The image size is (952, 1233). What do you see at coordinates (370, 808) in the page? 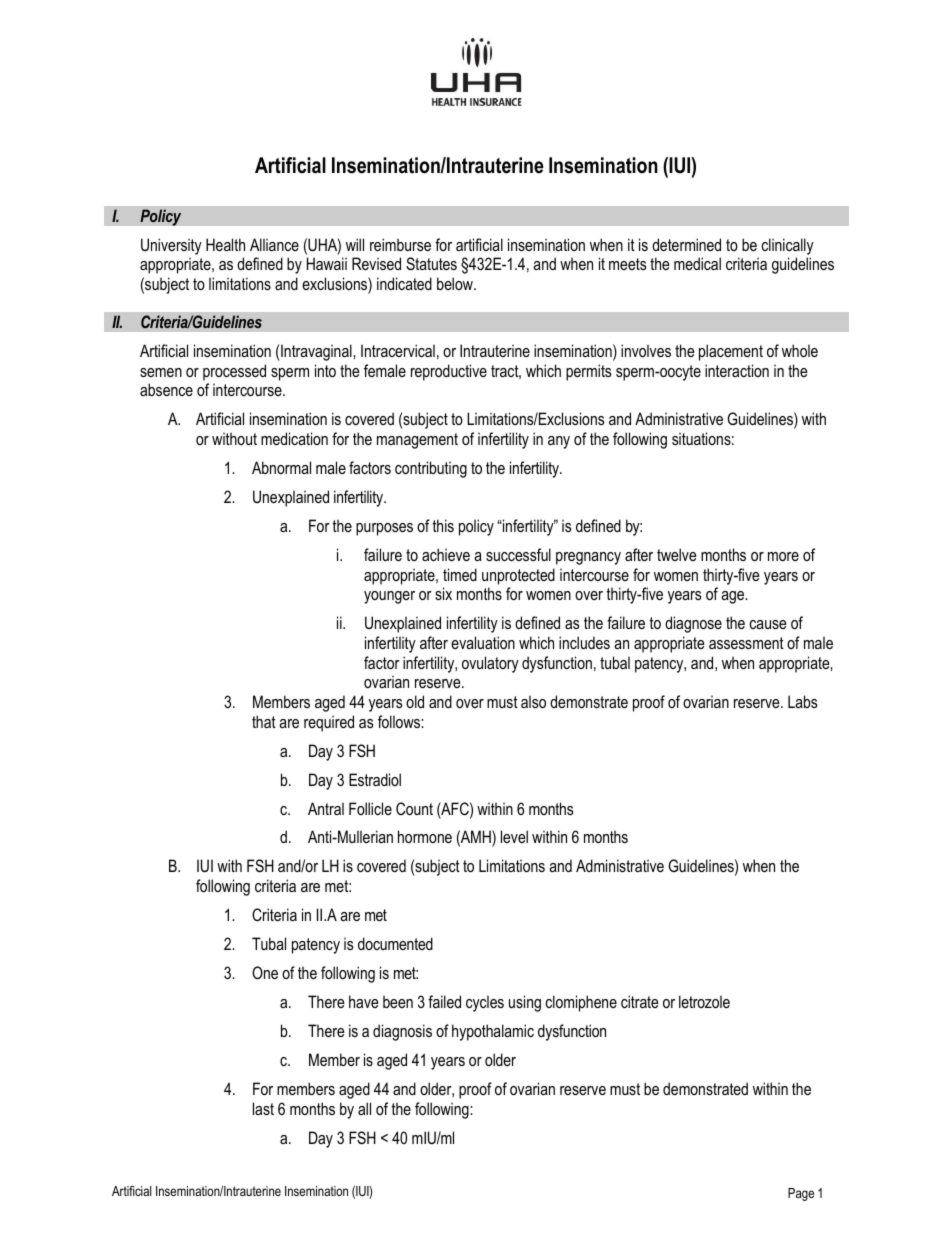
I see `Follicle` at bounding box center [370, 808].
